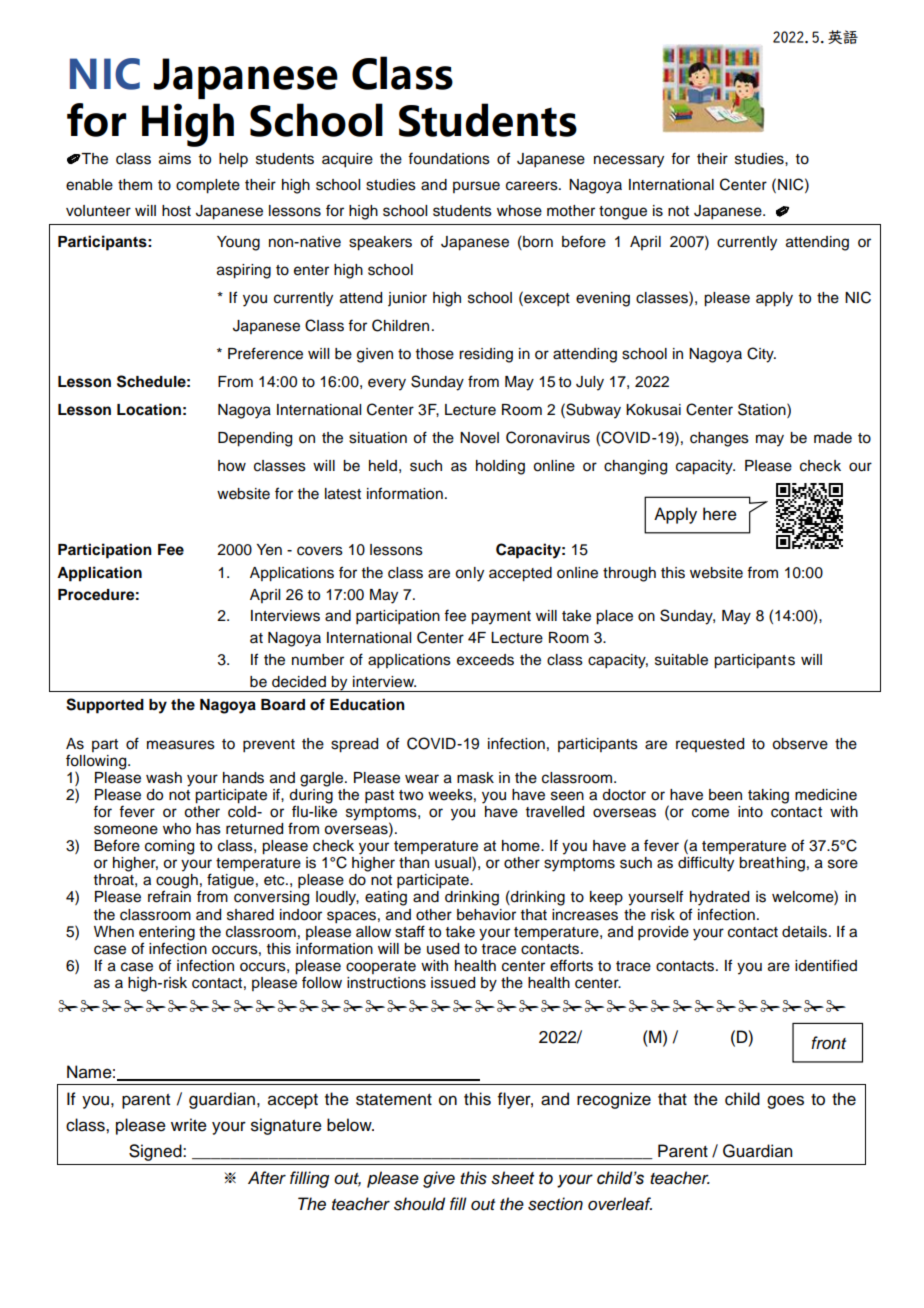 The image size is (924, 1308). Describe the element at coordinates (681, 660) in the page. I see `suitable` at that location.
